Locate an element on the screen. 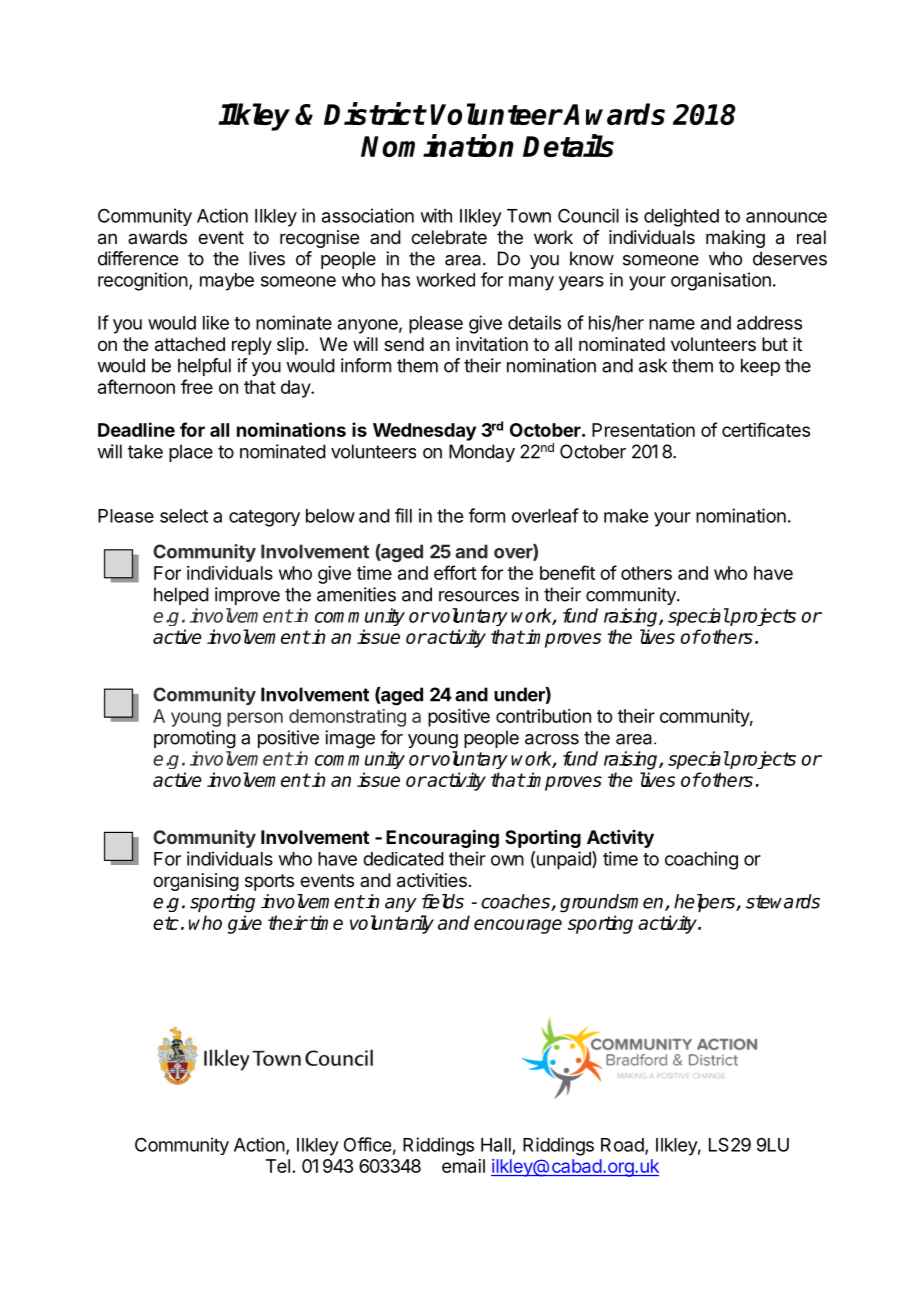 The image size is (924, 1308). Tel is located at coordinates (278, 1166).
